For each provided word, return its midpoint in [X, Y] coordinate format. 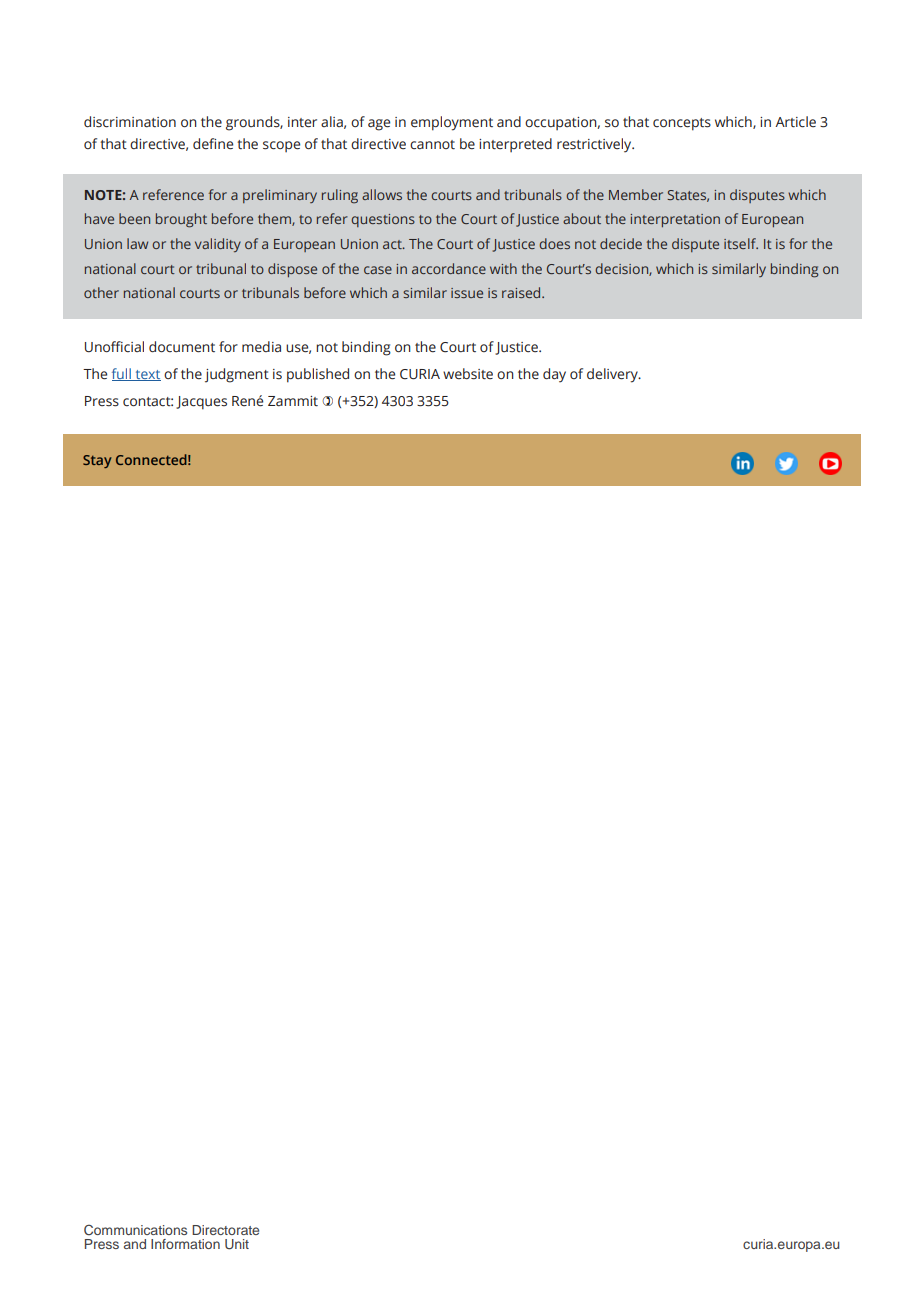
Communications [135, 1230]
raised [522, 292]
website [468, 374]
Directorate [225, 1230]
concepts [682, 124]
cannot [432, 145]
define [213, 144]
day [554, 375]
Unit [237, 1244]
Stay [97, 461]
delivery [613, 375]
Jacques [201, 403]
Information [185, 1244]
